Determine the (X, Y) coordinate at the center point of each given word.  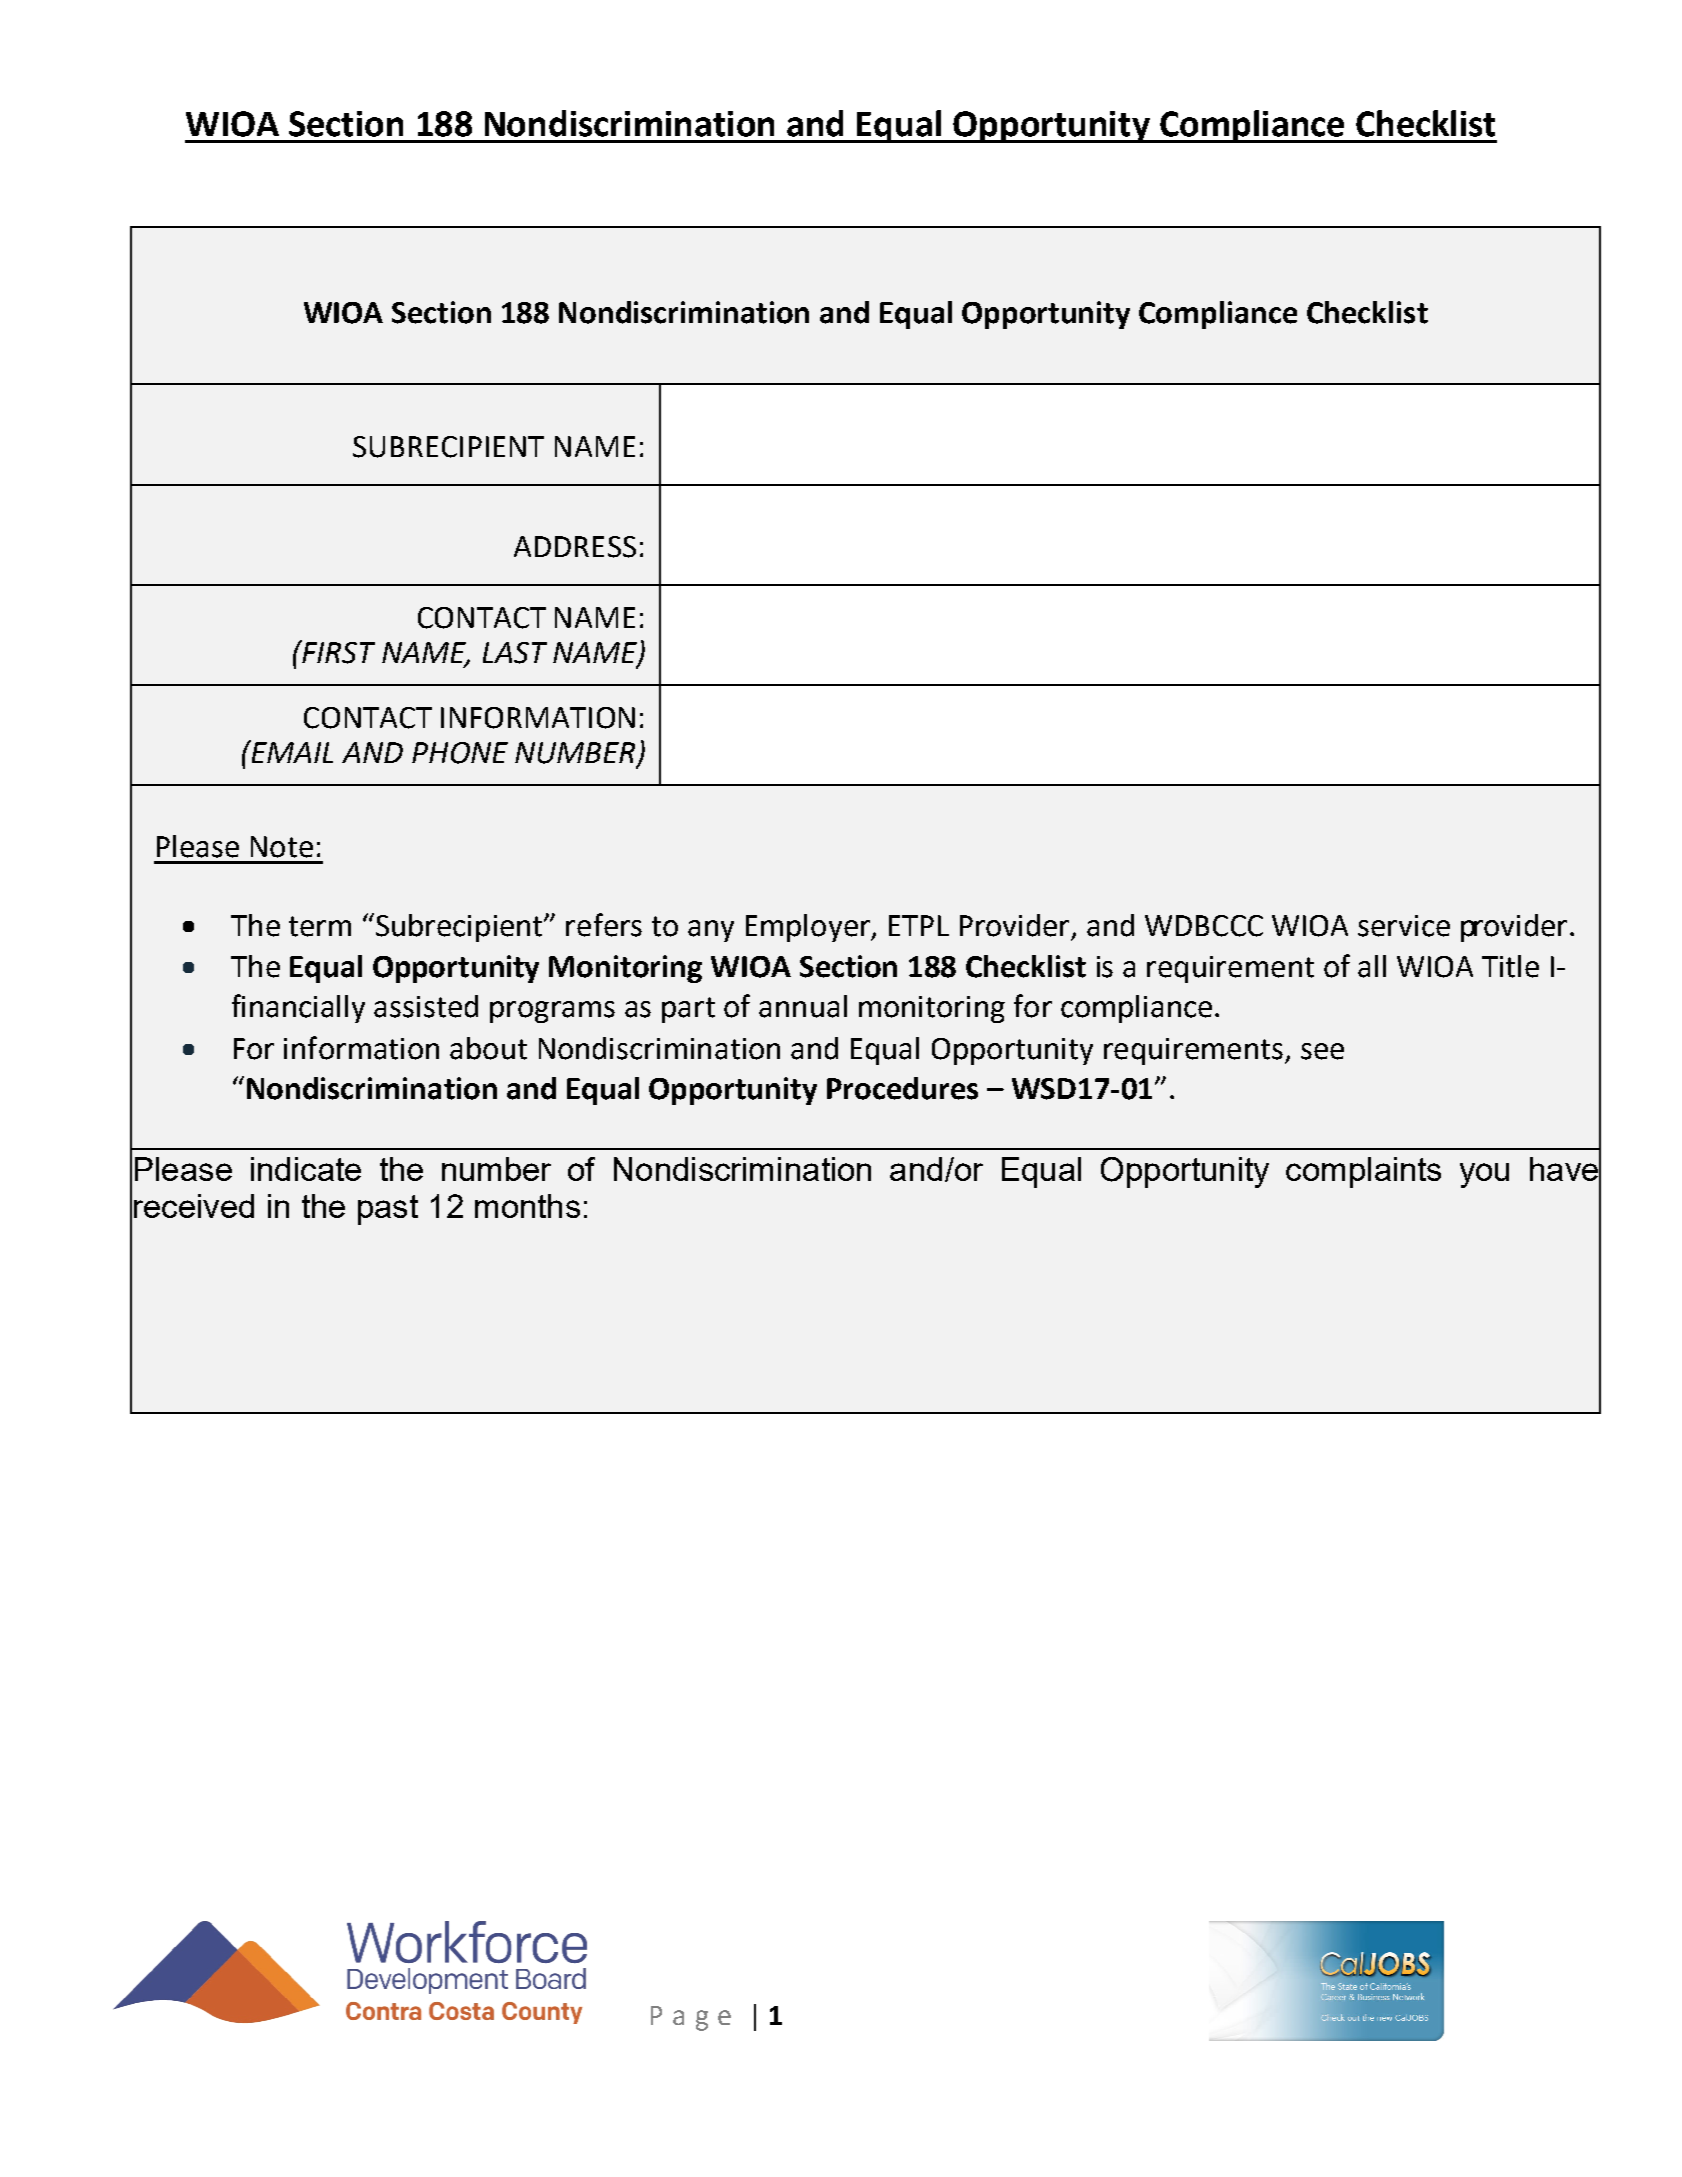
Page (691, 2018)
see (1322, 1051)
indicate (306, 1169)
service (1404, 926)
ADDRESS (575, 547)
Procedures (902, 1088)
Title (1510, 966)
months (527, 1206)
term (320, 926)
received (194, 1206)
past (388, 1210)
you (1484, 1175)
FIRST (337, 652)
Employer (809, 928)
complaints (1363, 1172)
